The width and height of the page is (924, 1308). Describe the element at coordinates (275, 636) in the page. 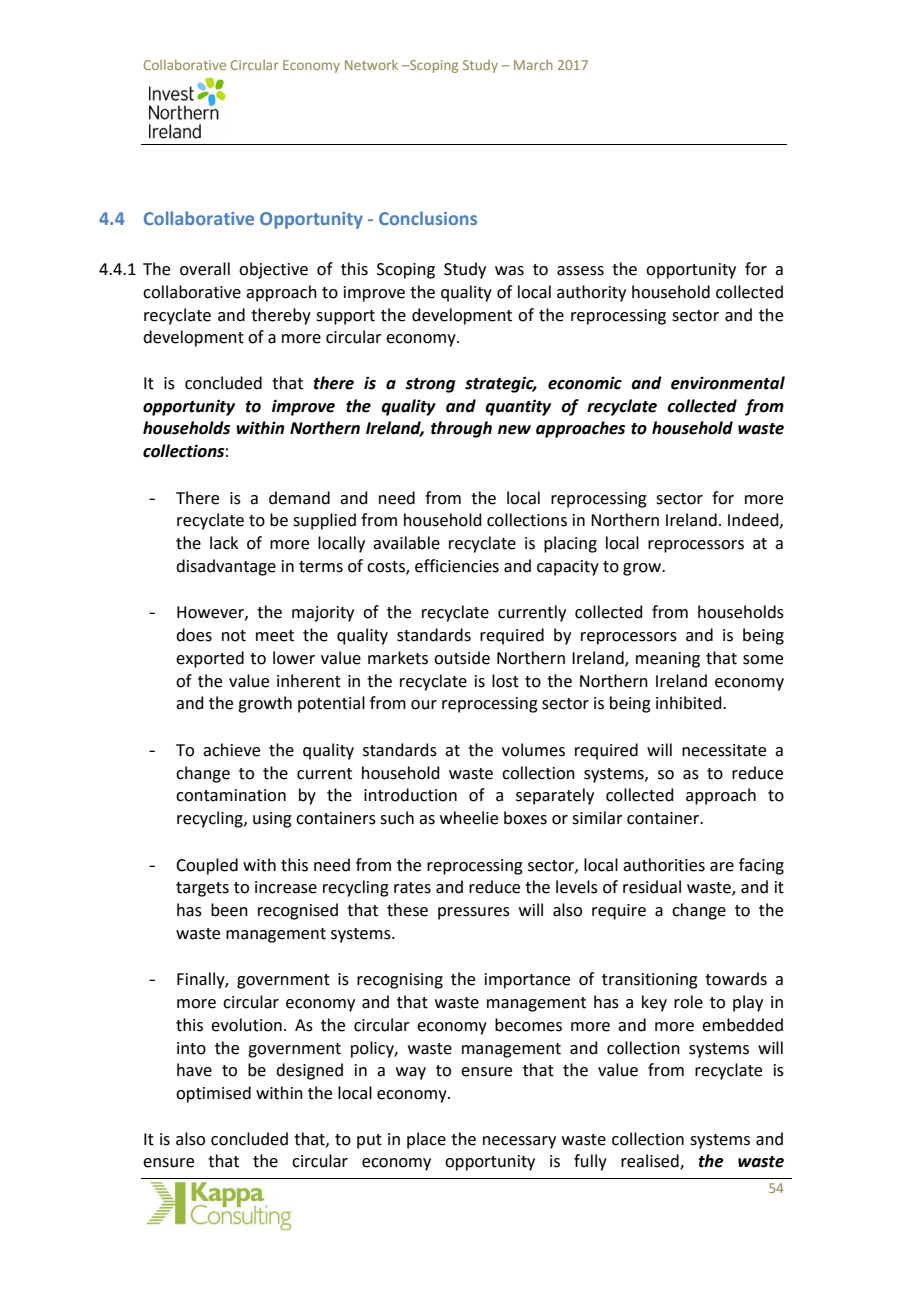

I see `meet` at that location.
